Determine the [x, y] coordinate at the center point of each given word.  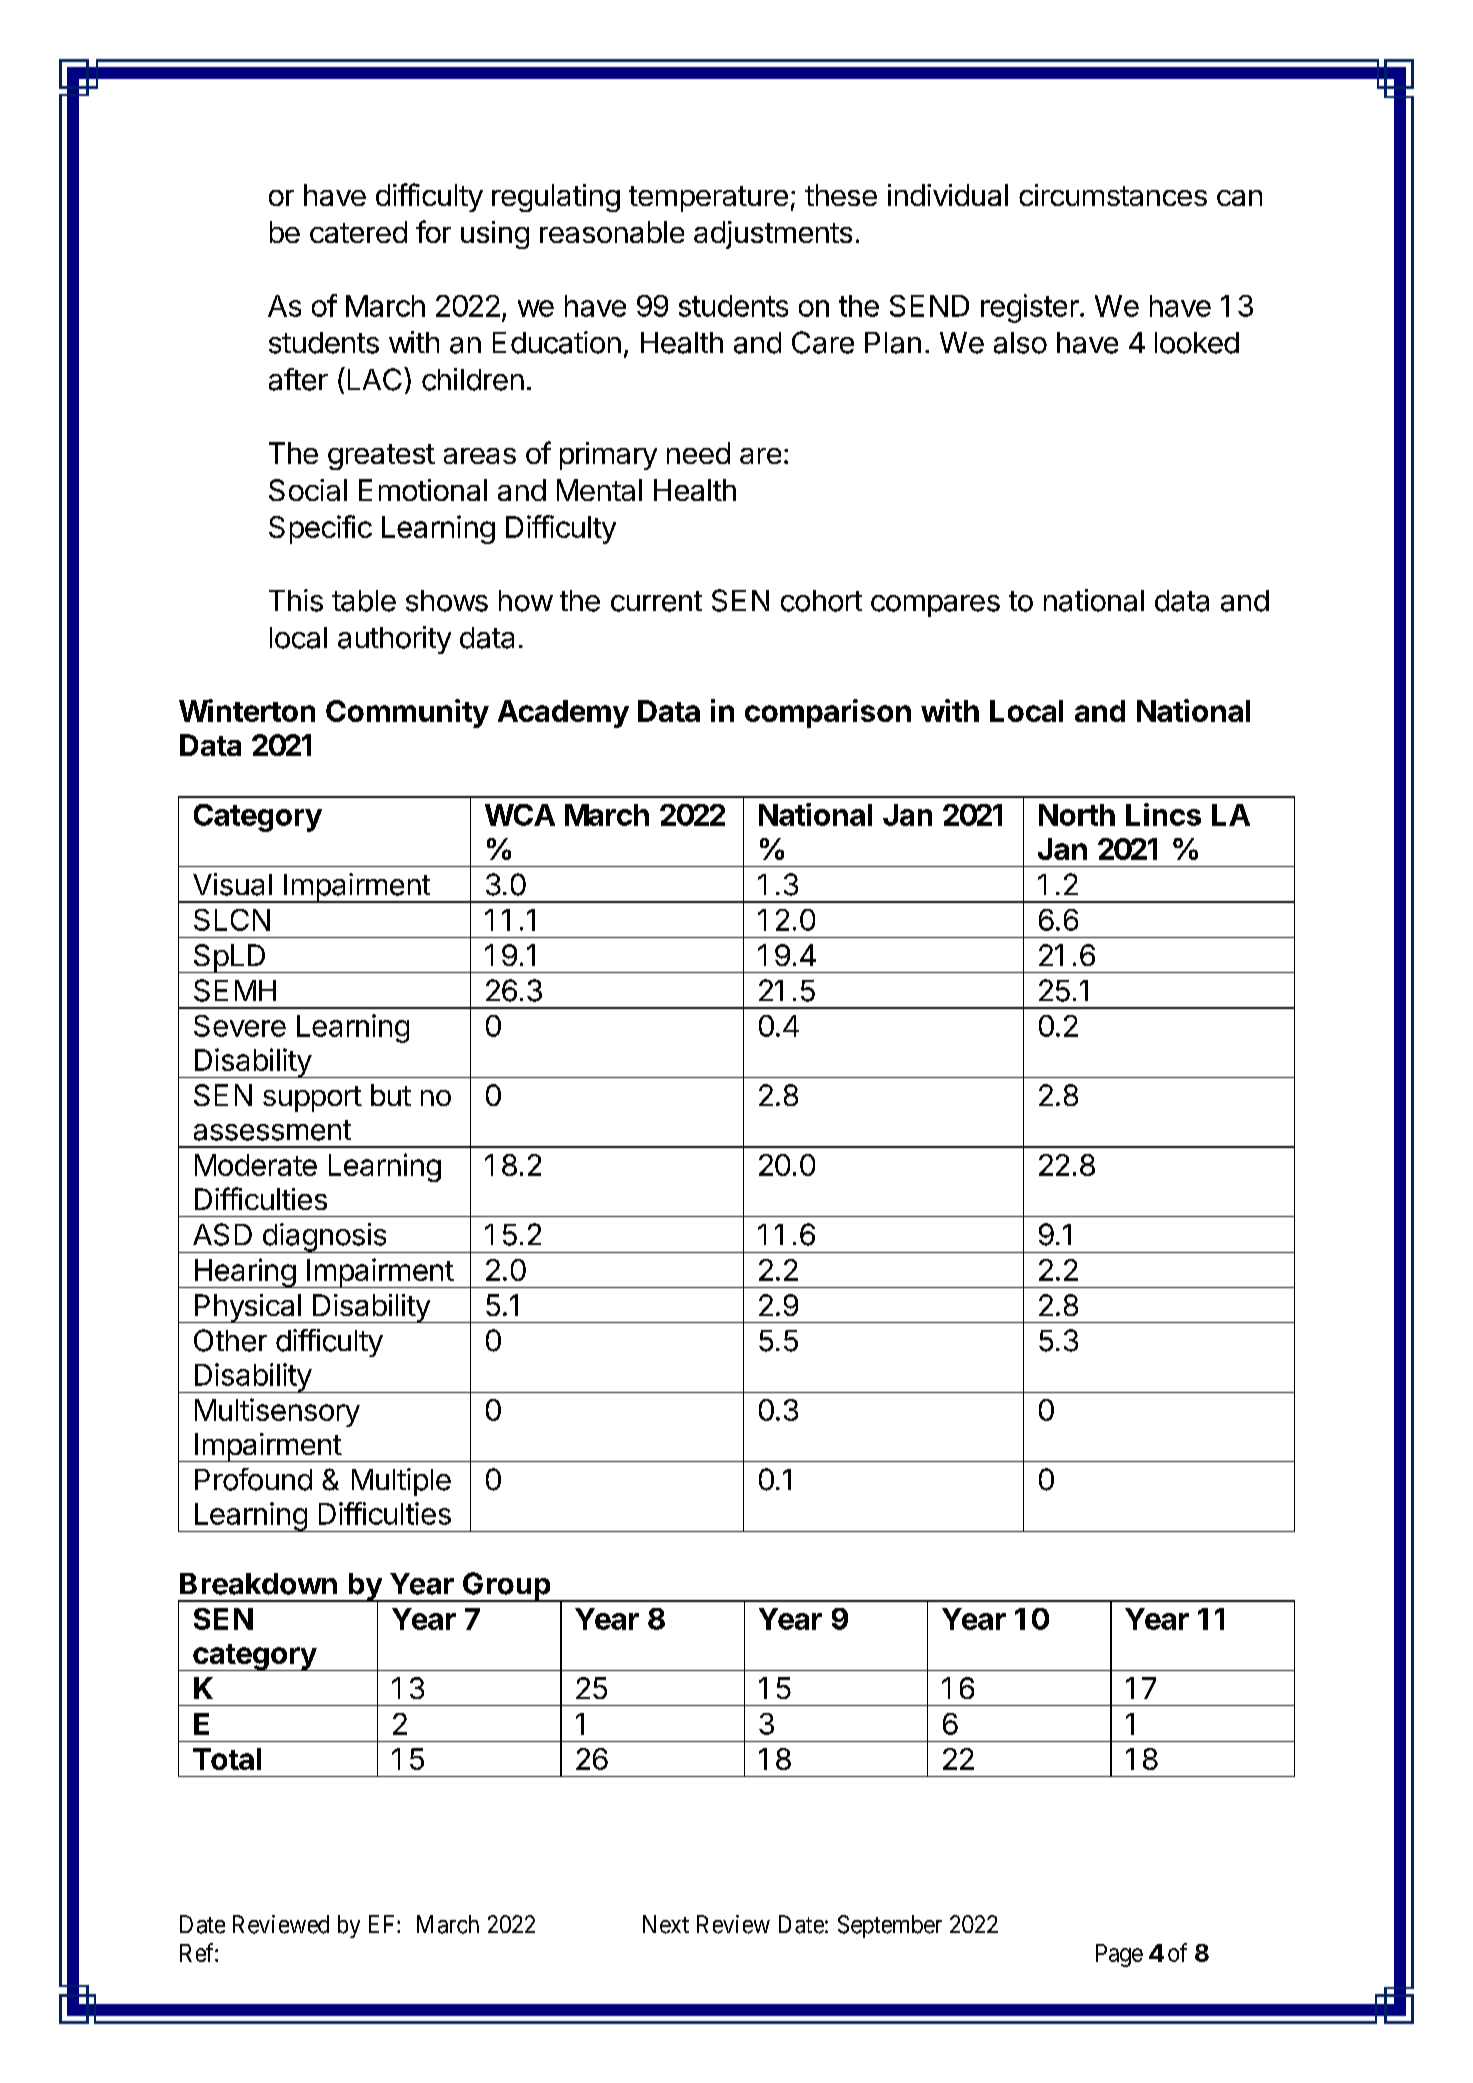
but [391, 1095]
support [312, 1099]
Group [506, 1587]
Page [1119, 1955]
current [656, 601]
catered [358, 232]
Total [227, 1759]
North [1077, 815]
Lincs [1163, 814]
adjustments [773, 235]
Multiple [401, 1482]
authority [394, 640]
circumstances [1113, 195]
